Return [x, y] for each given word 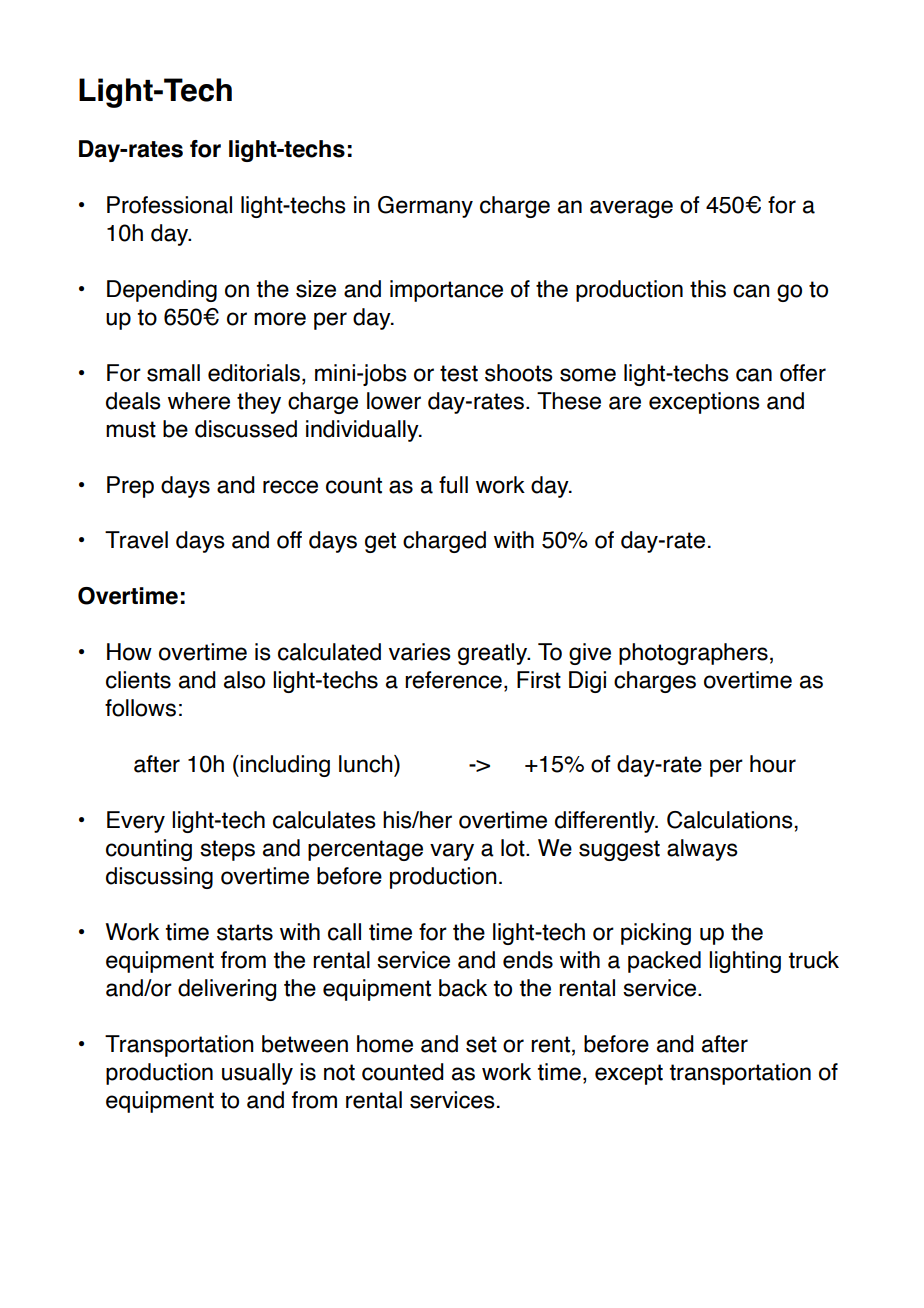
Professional [169, 205]
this [708, 289]
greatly [494, 654]
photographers [693, 654]
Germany [425, 207]
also [244, 680]
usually [257, 1074]
